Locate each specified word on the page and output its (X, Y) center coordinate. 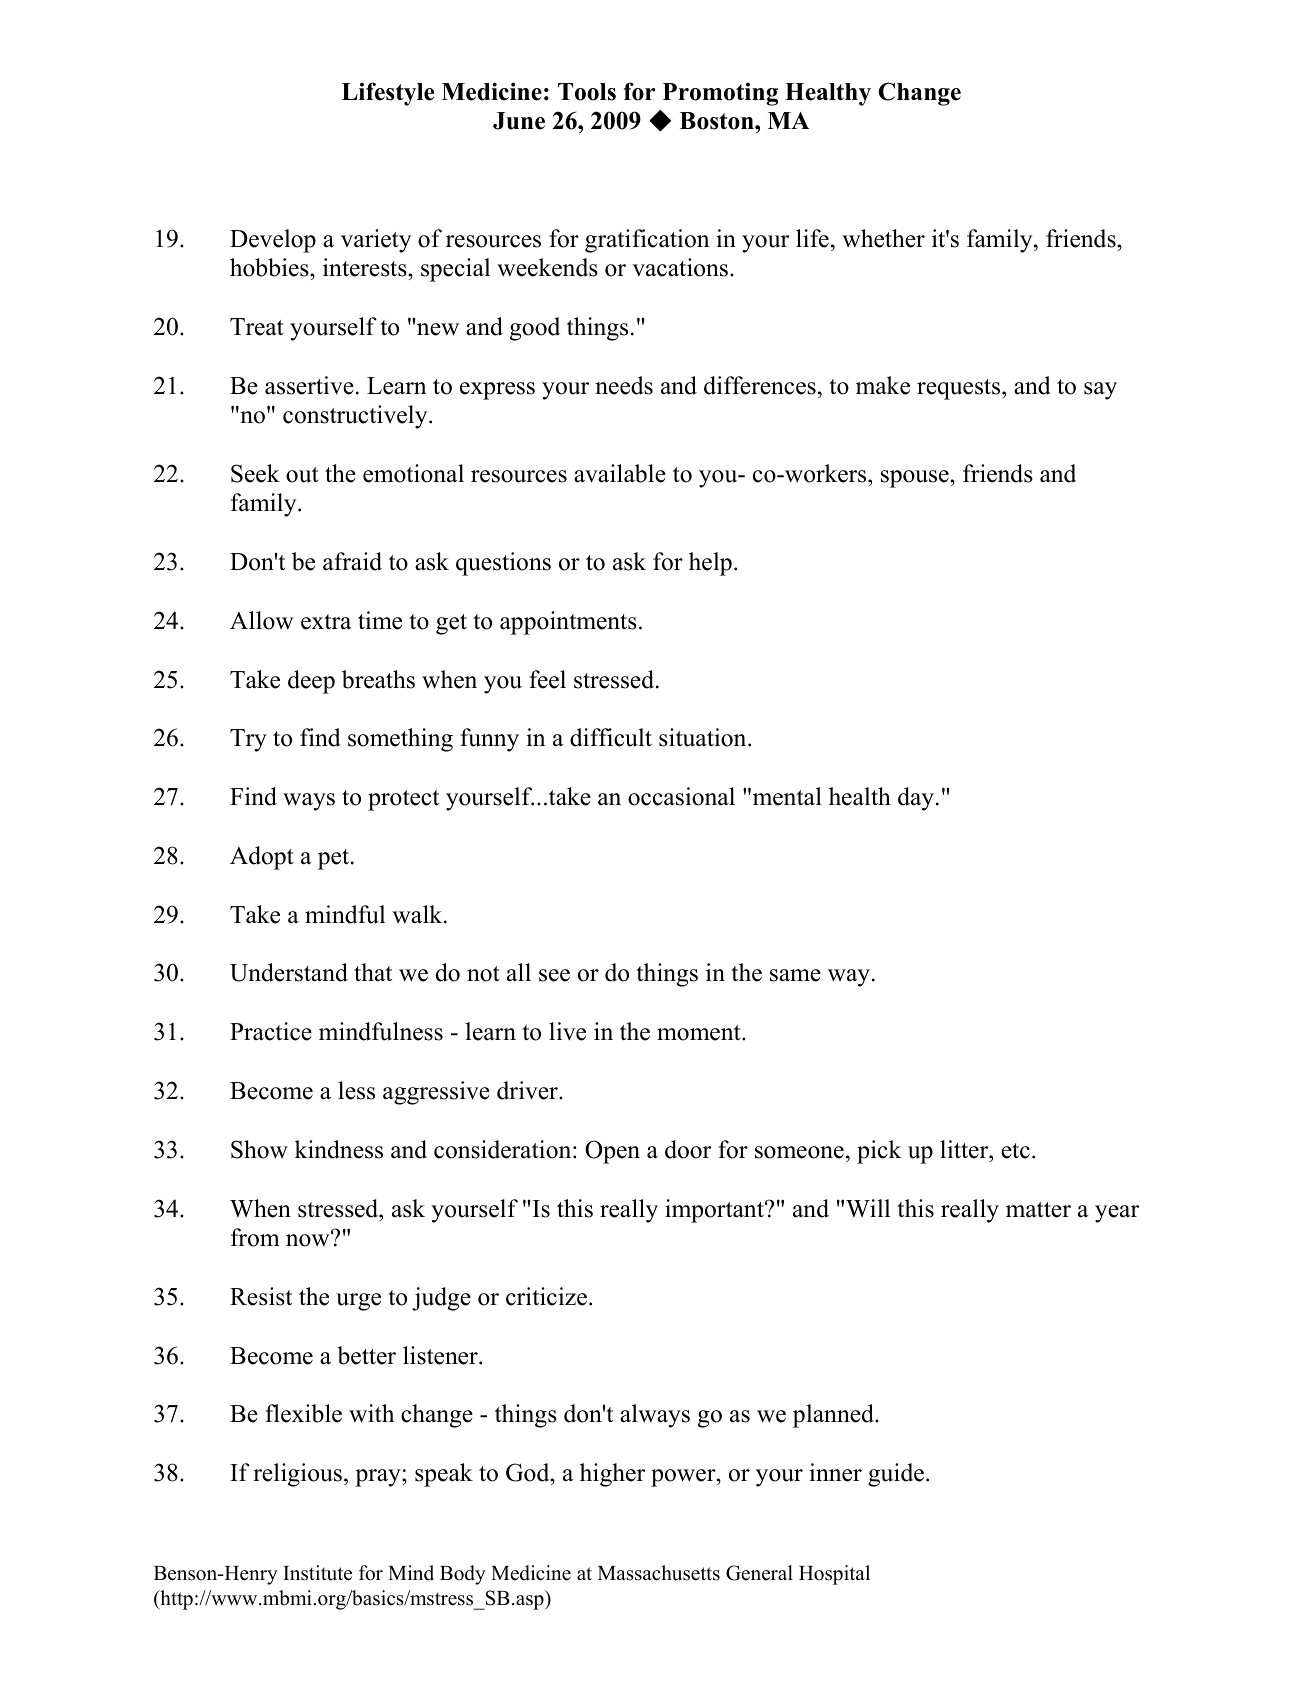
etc (1015, 1151)
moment (700, 1033)
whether (883, 238)
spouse (916, 479)
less (356, 1090)
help (710, 564)
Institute (317, 1573)
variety (376, 241)
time (380, 620)
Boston (718, 121)
